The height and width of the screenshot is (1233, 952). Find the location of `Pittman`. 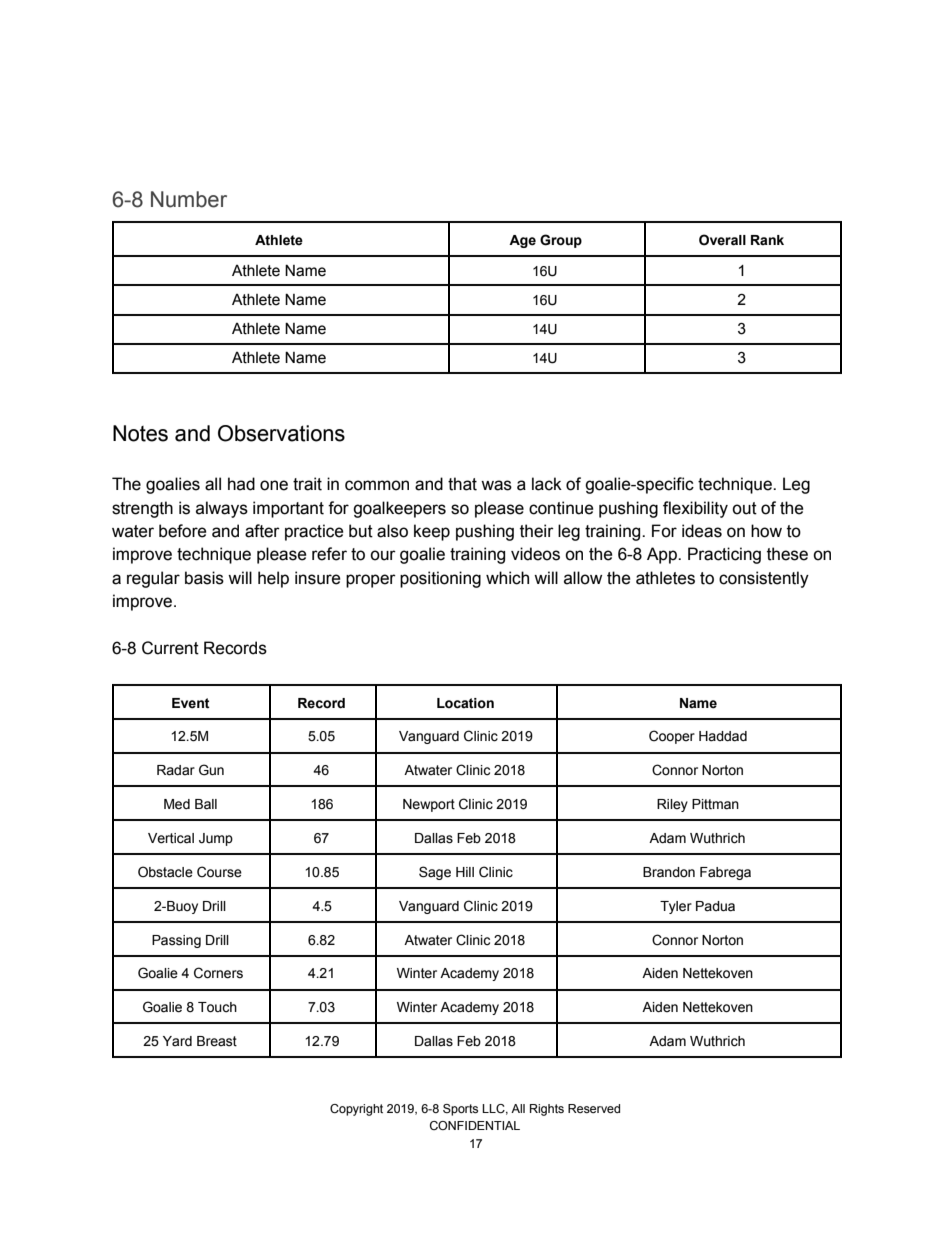

Pittman is located at coordinates (715, 804).
